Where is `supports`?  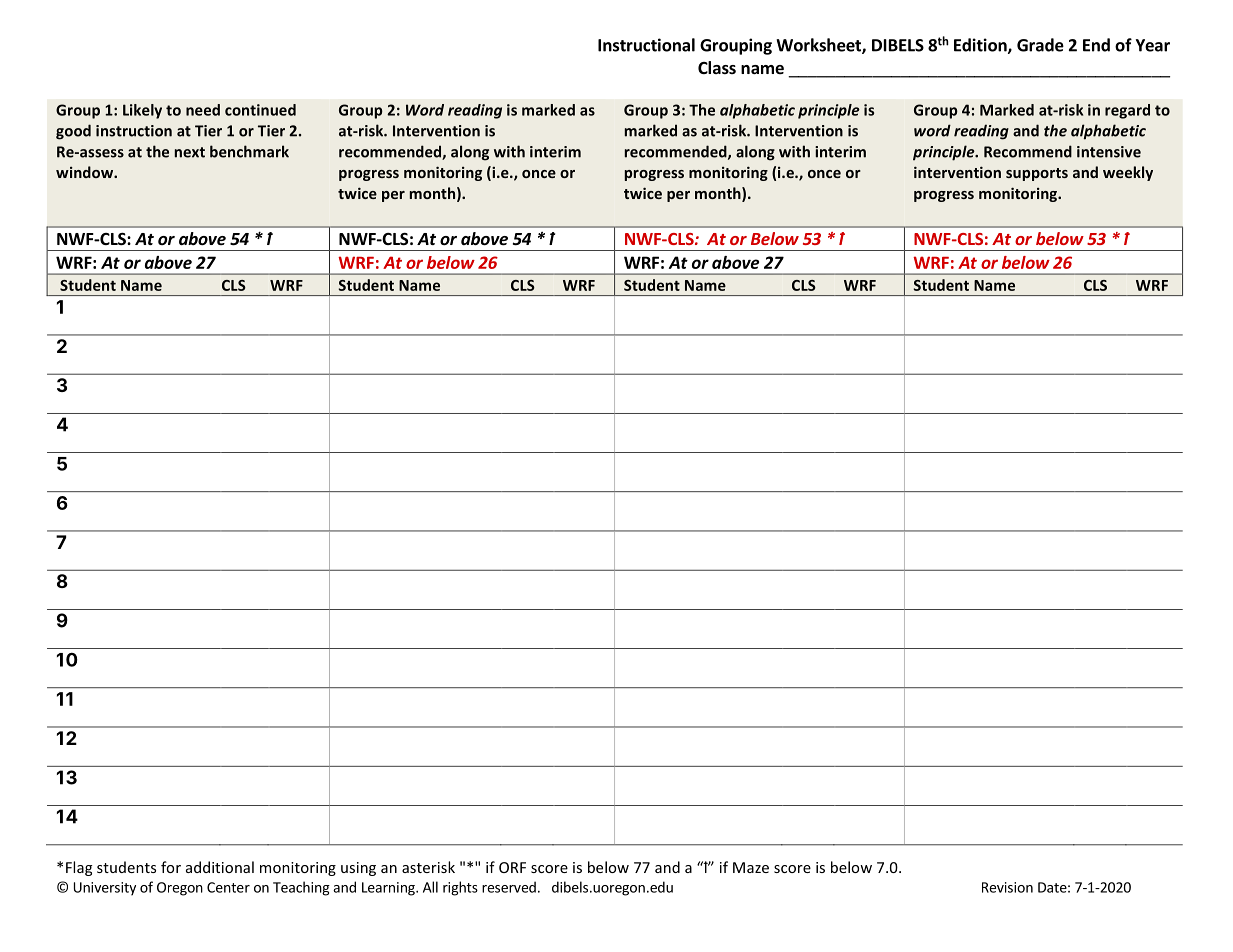
supports is located at coordinates (1037, 174).
